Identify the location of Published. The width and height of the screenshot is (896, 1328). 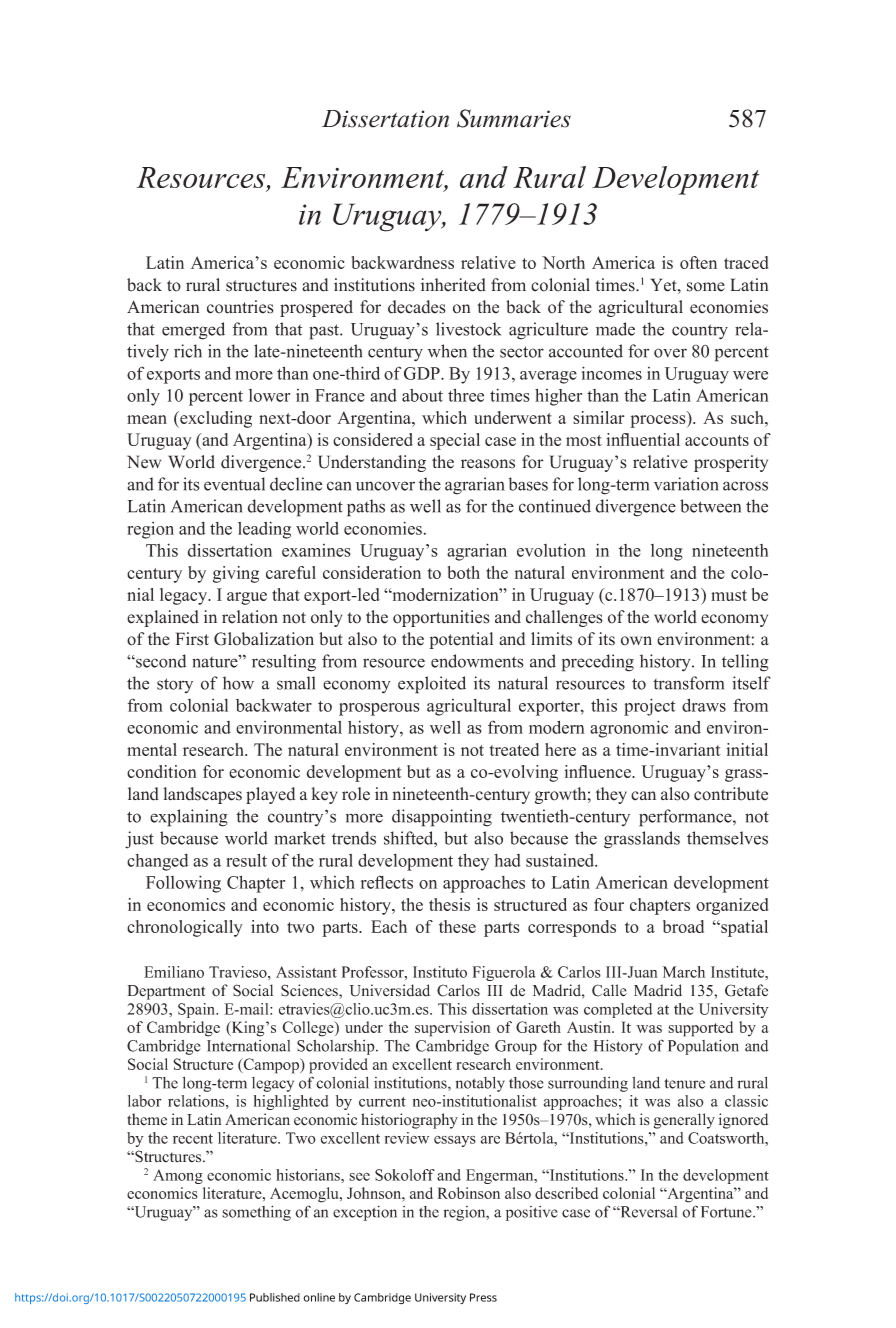
(275, 1297).
